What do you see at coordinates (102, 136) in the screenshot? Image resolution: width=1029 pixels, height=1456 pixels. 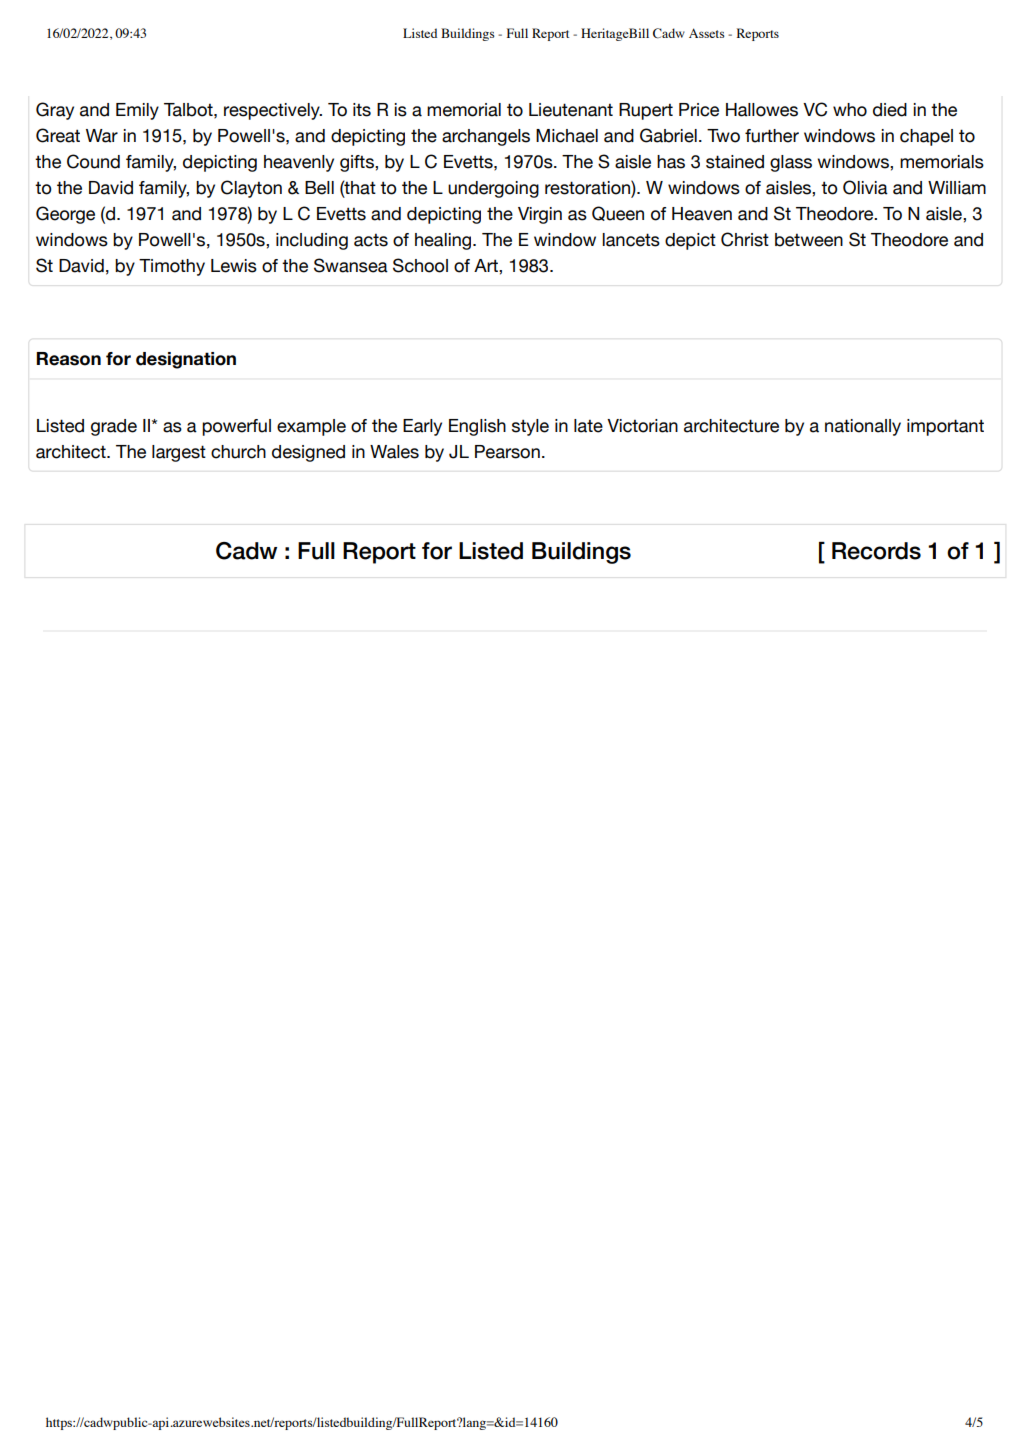 I see `War` at bounding box center [102, 136].
